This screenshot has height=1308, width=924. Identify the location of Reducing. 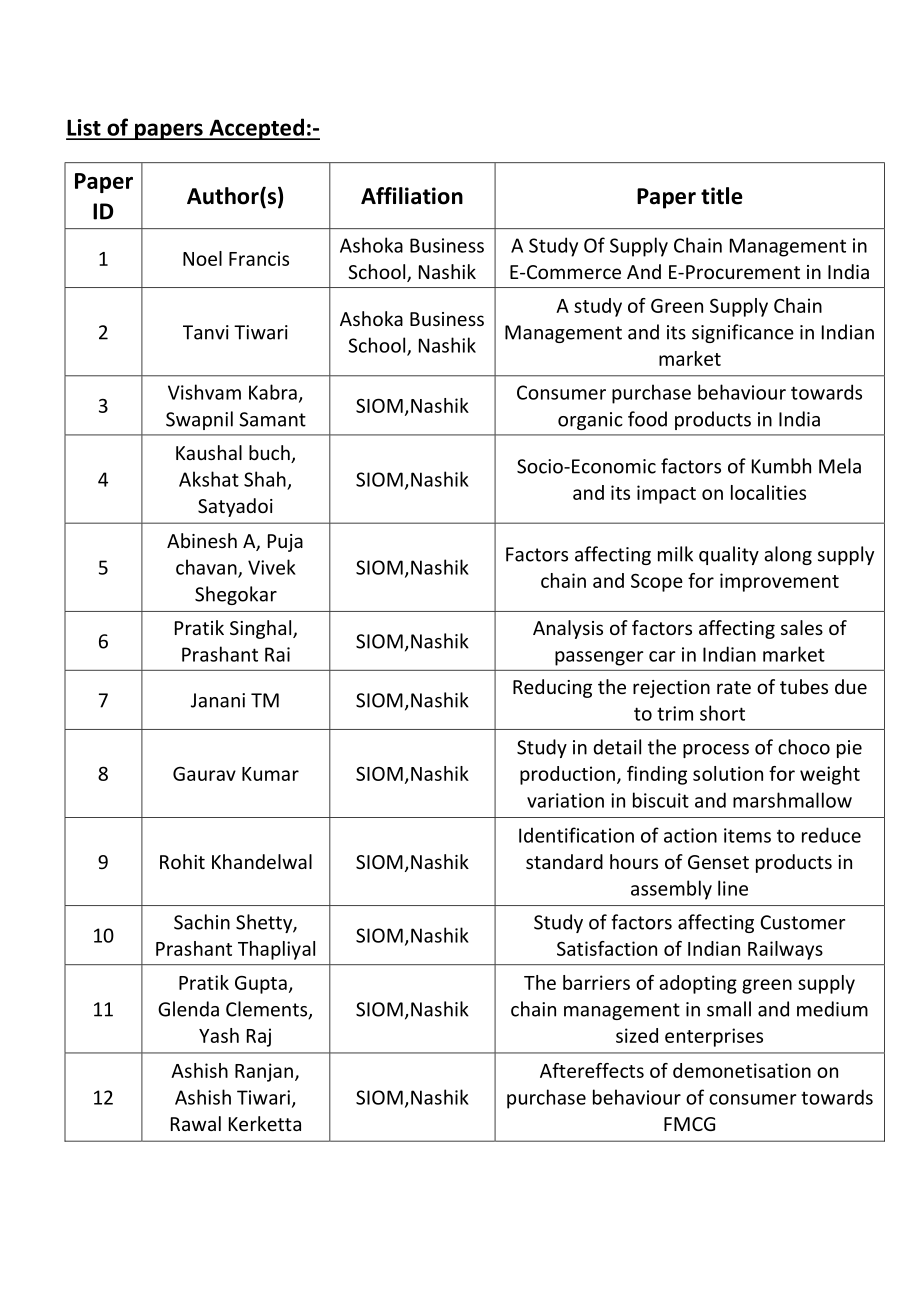
(552, 688).
